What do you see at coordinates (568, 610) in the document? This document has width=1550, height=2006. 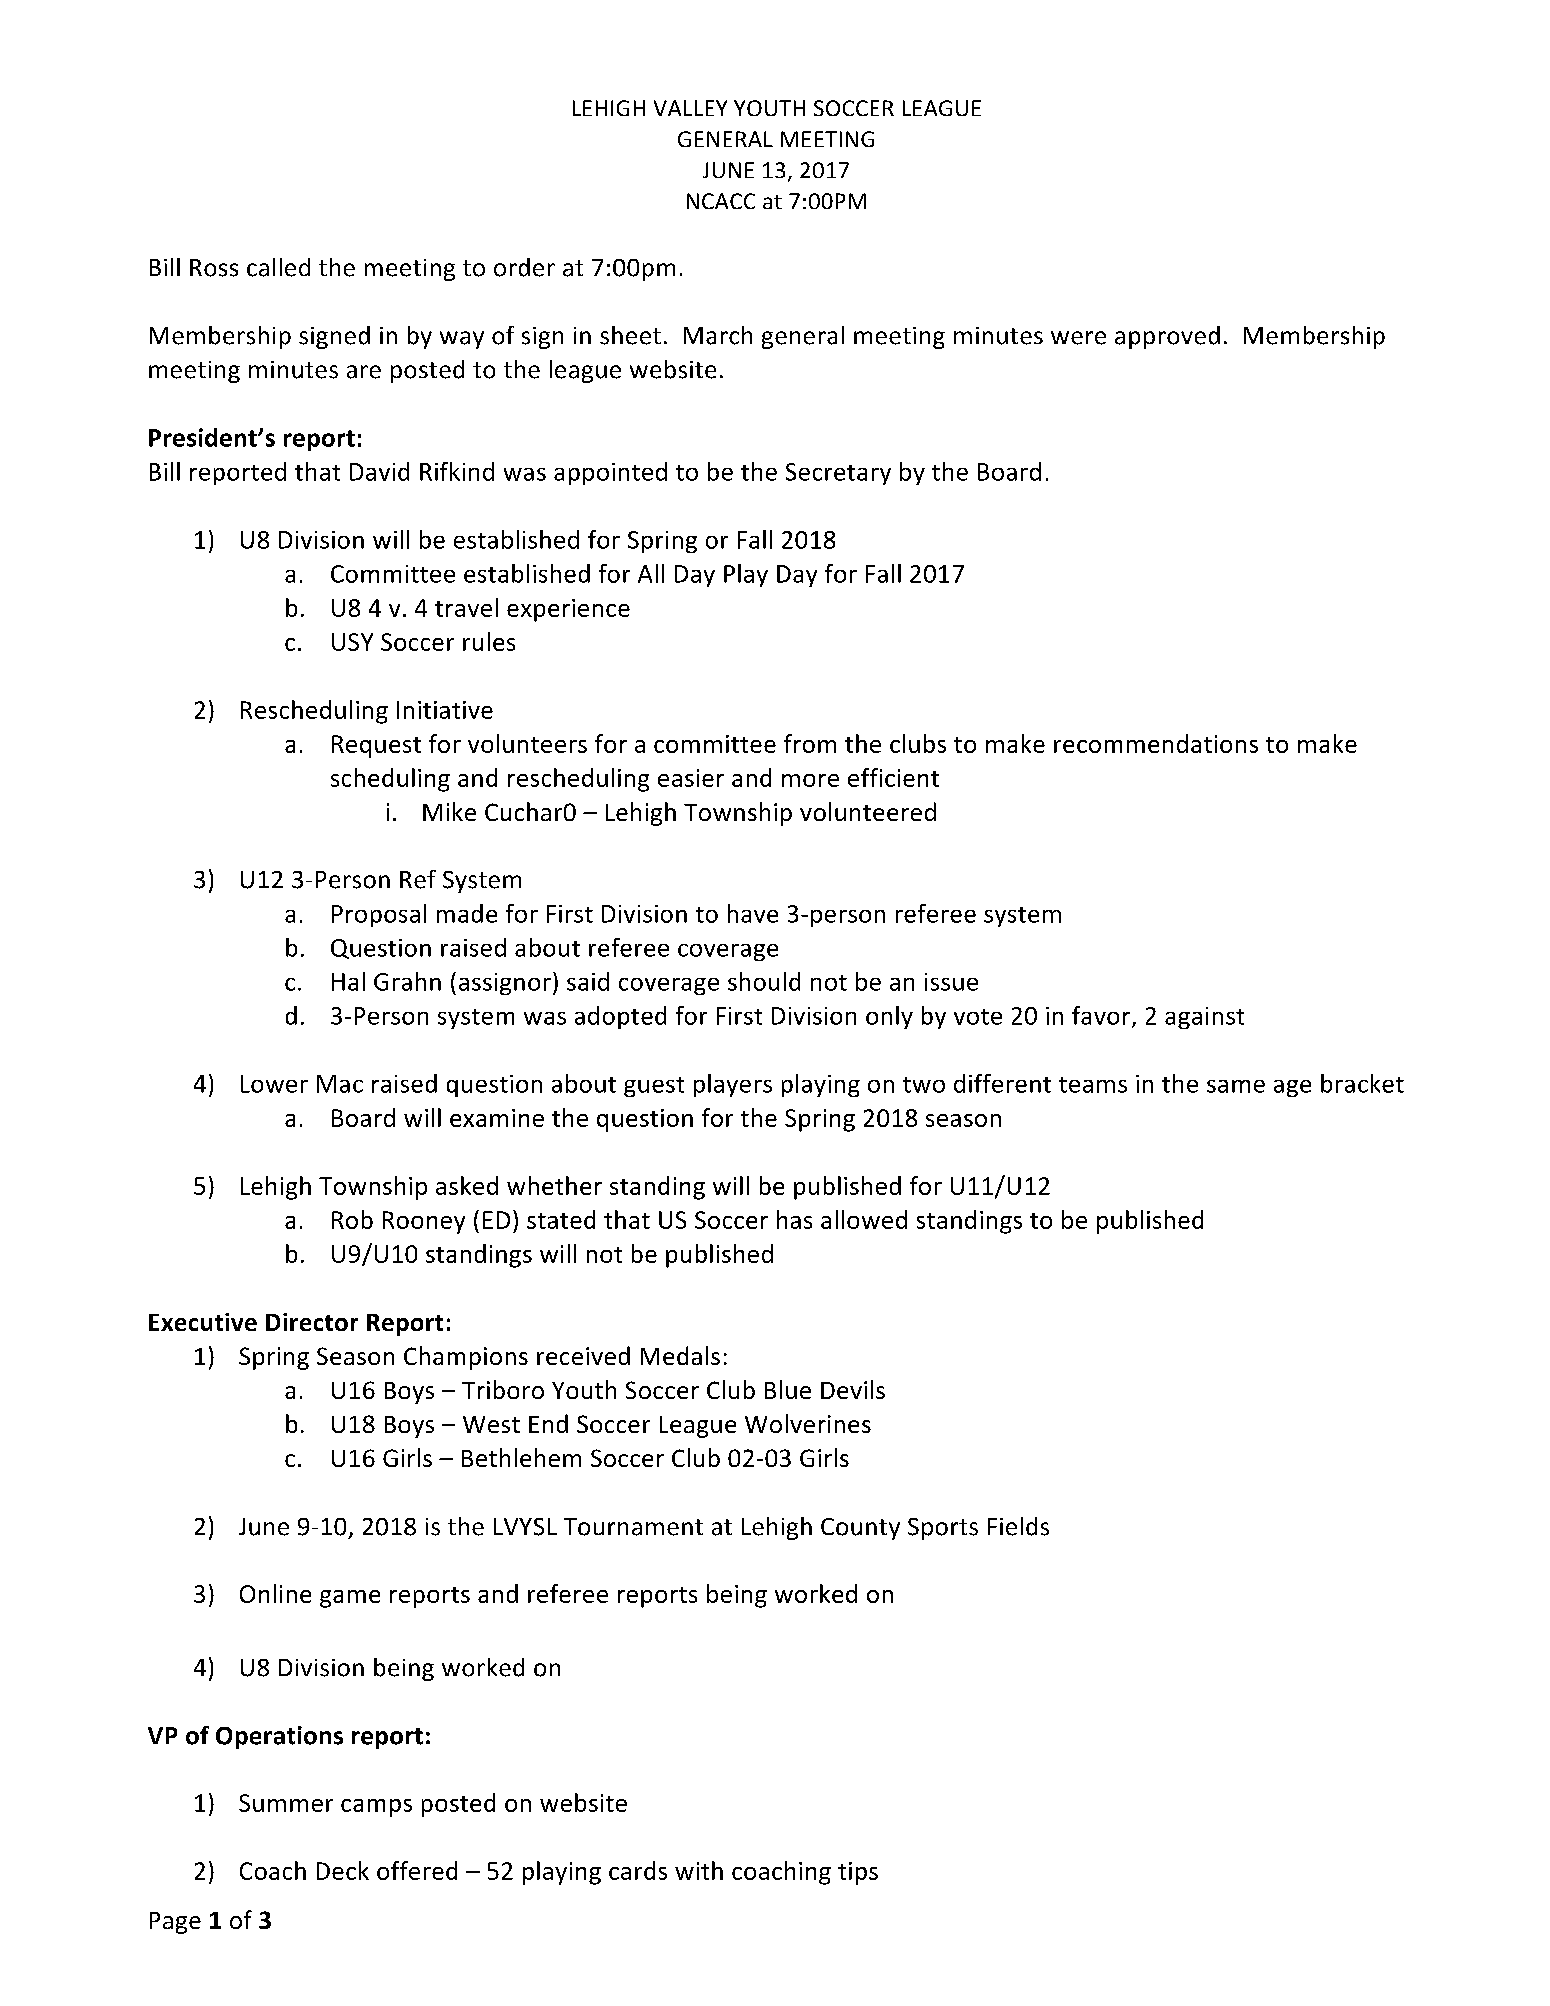 I see `experience` at bounding box center [568, 610].
